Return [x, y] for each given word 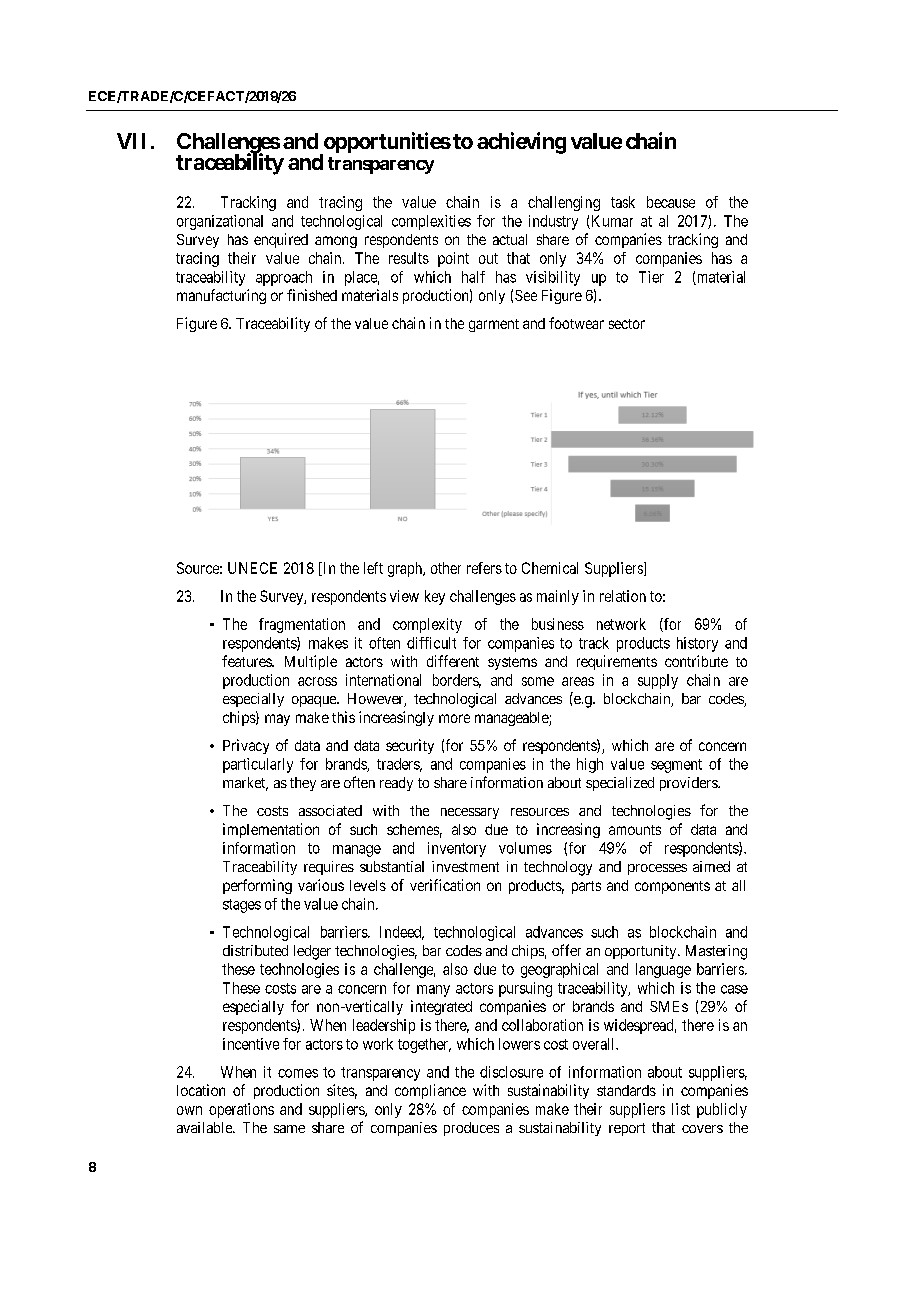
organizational [220, 222]
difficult [431, 643]
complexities [431, 222]
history [697, 644]
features [247, 661]
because [671, 202]
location [201, 1090]
